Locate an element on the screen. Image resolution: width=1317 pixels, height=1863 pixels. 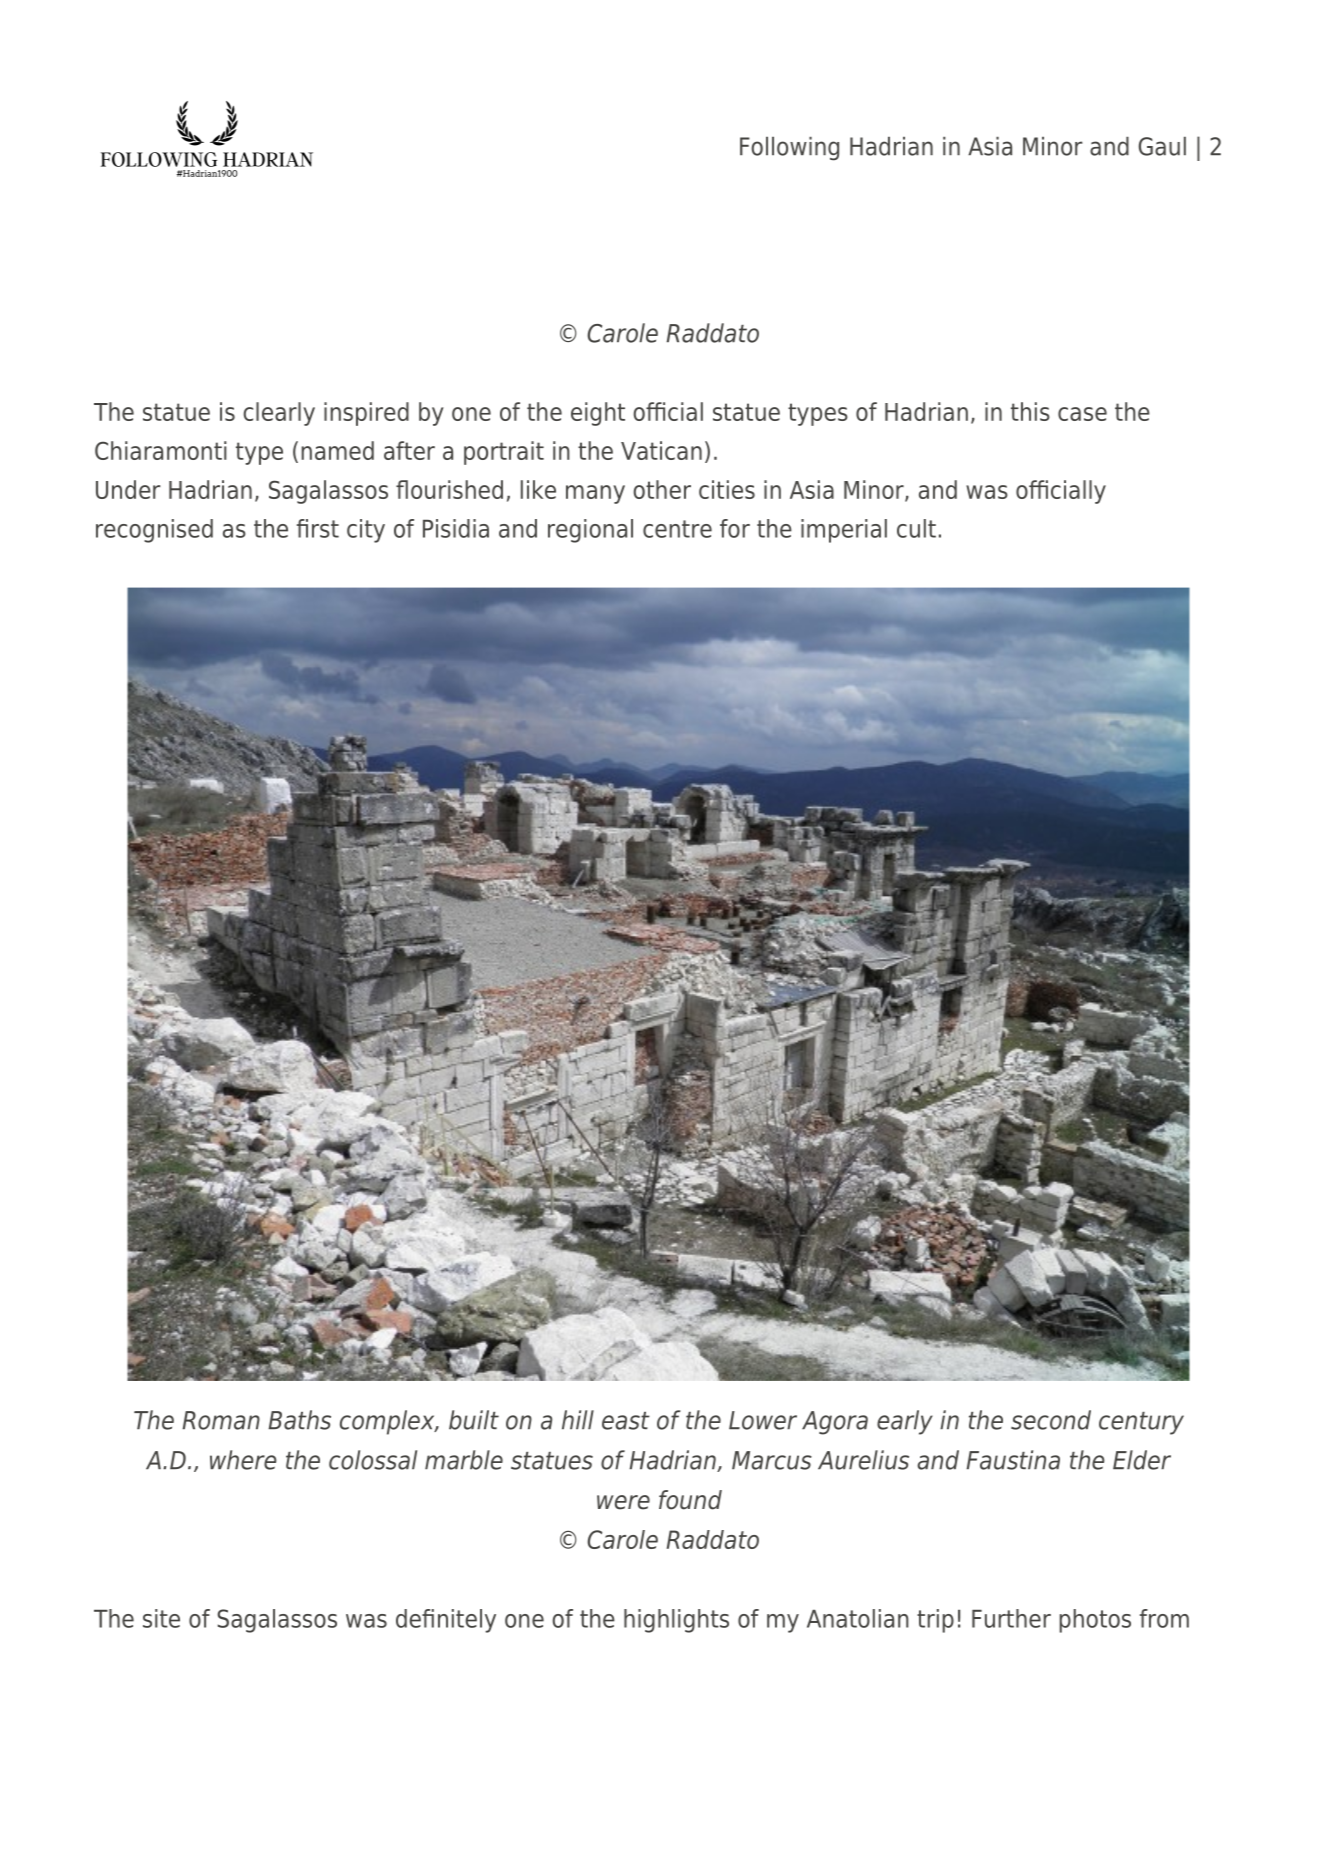
city is located at coordinates (366, 531).
